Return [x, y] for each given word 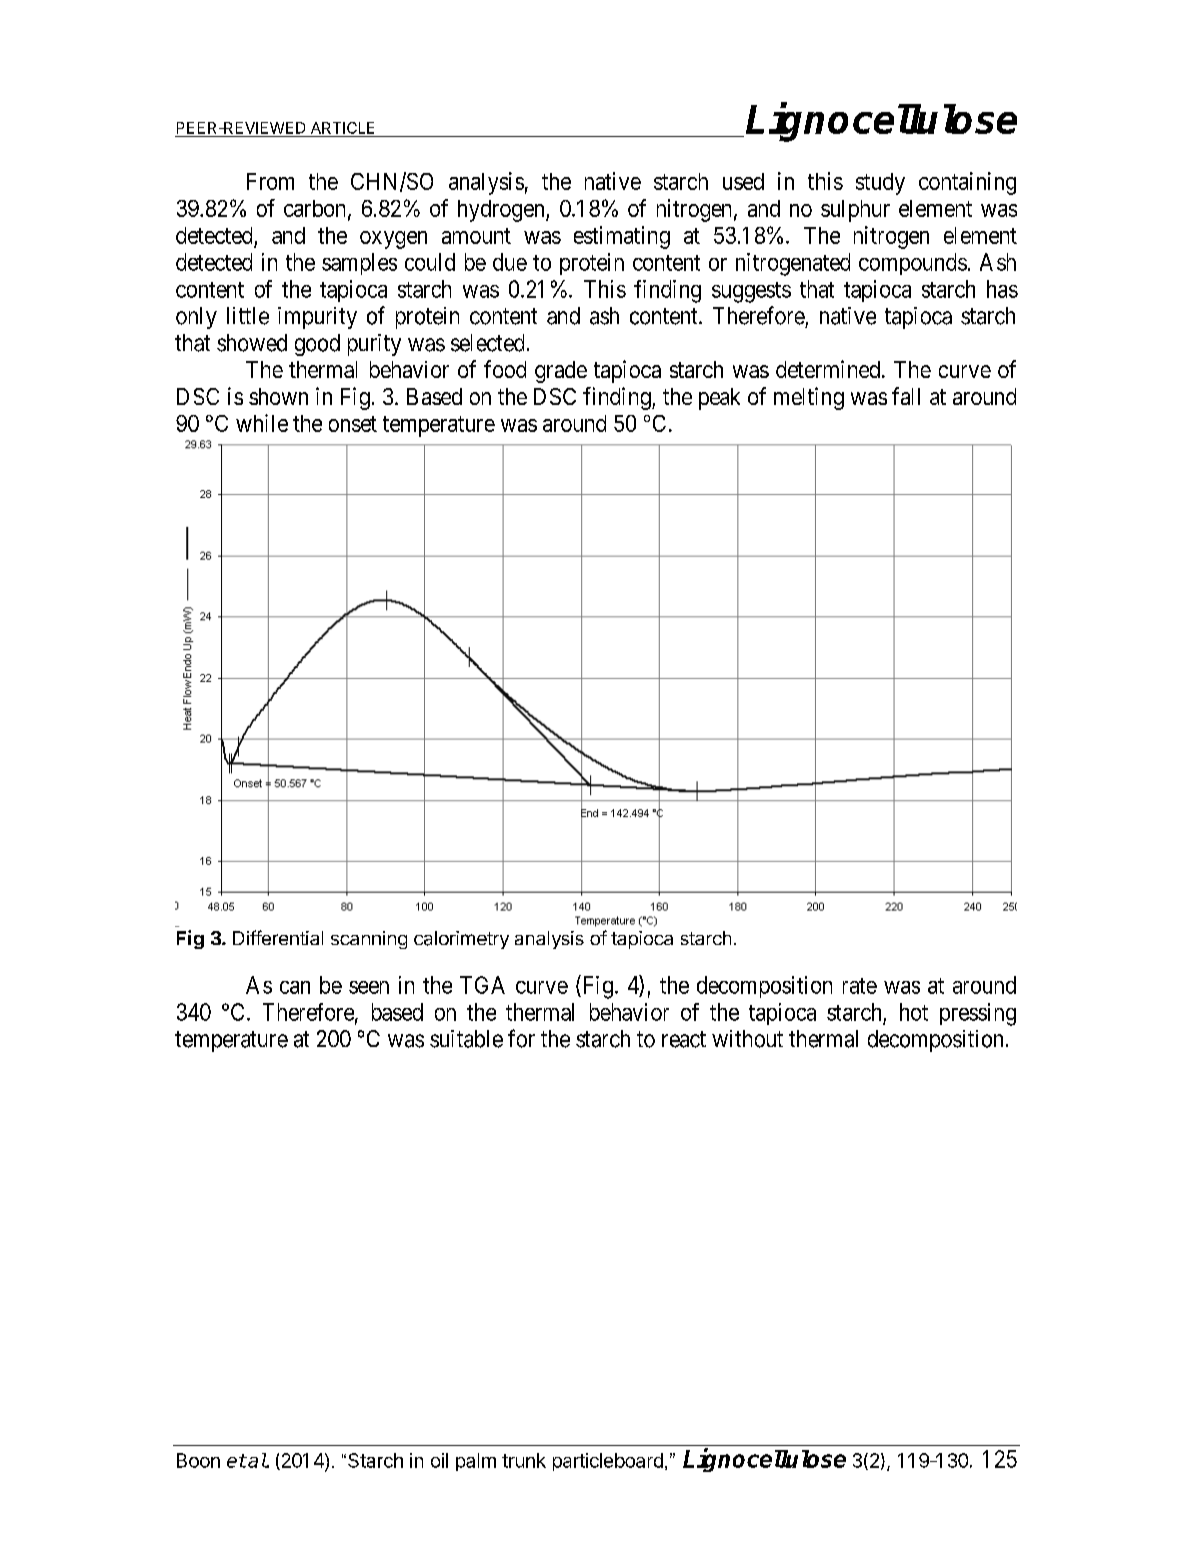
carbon [316, 209]
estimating [622, 237]
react [684, 1039]
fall [906, 396]
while [262, 423]
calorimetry [461, 940]
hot [914, 1012]
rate [860, 986]
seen [369, 987]
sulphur [855, 211]
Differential [278, 937]
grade [561, 372]
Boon [198, 1460]
